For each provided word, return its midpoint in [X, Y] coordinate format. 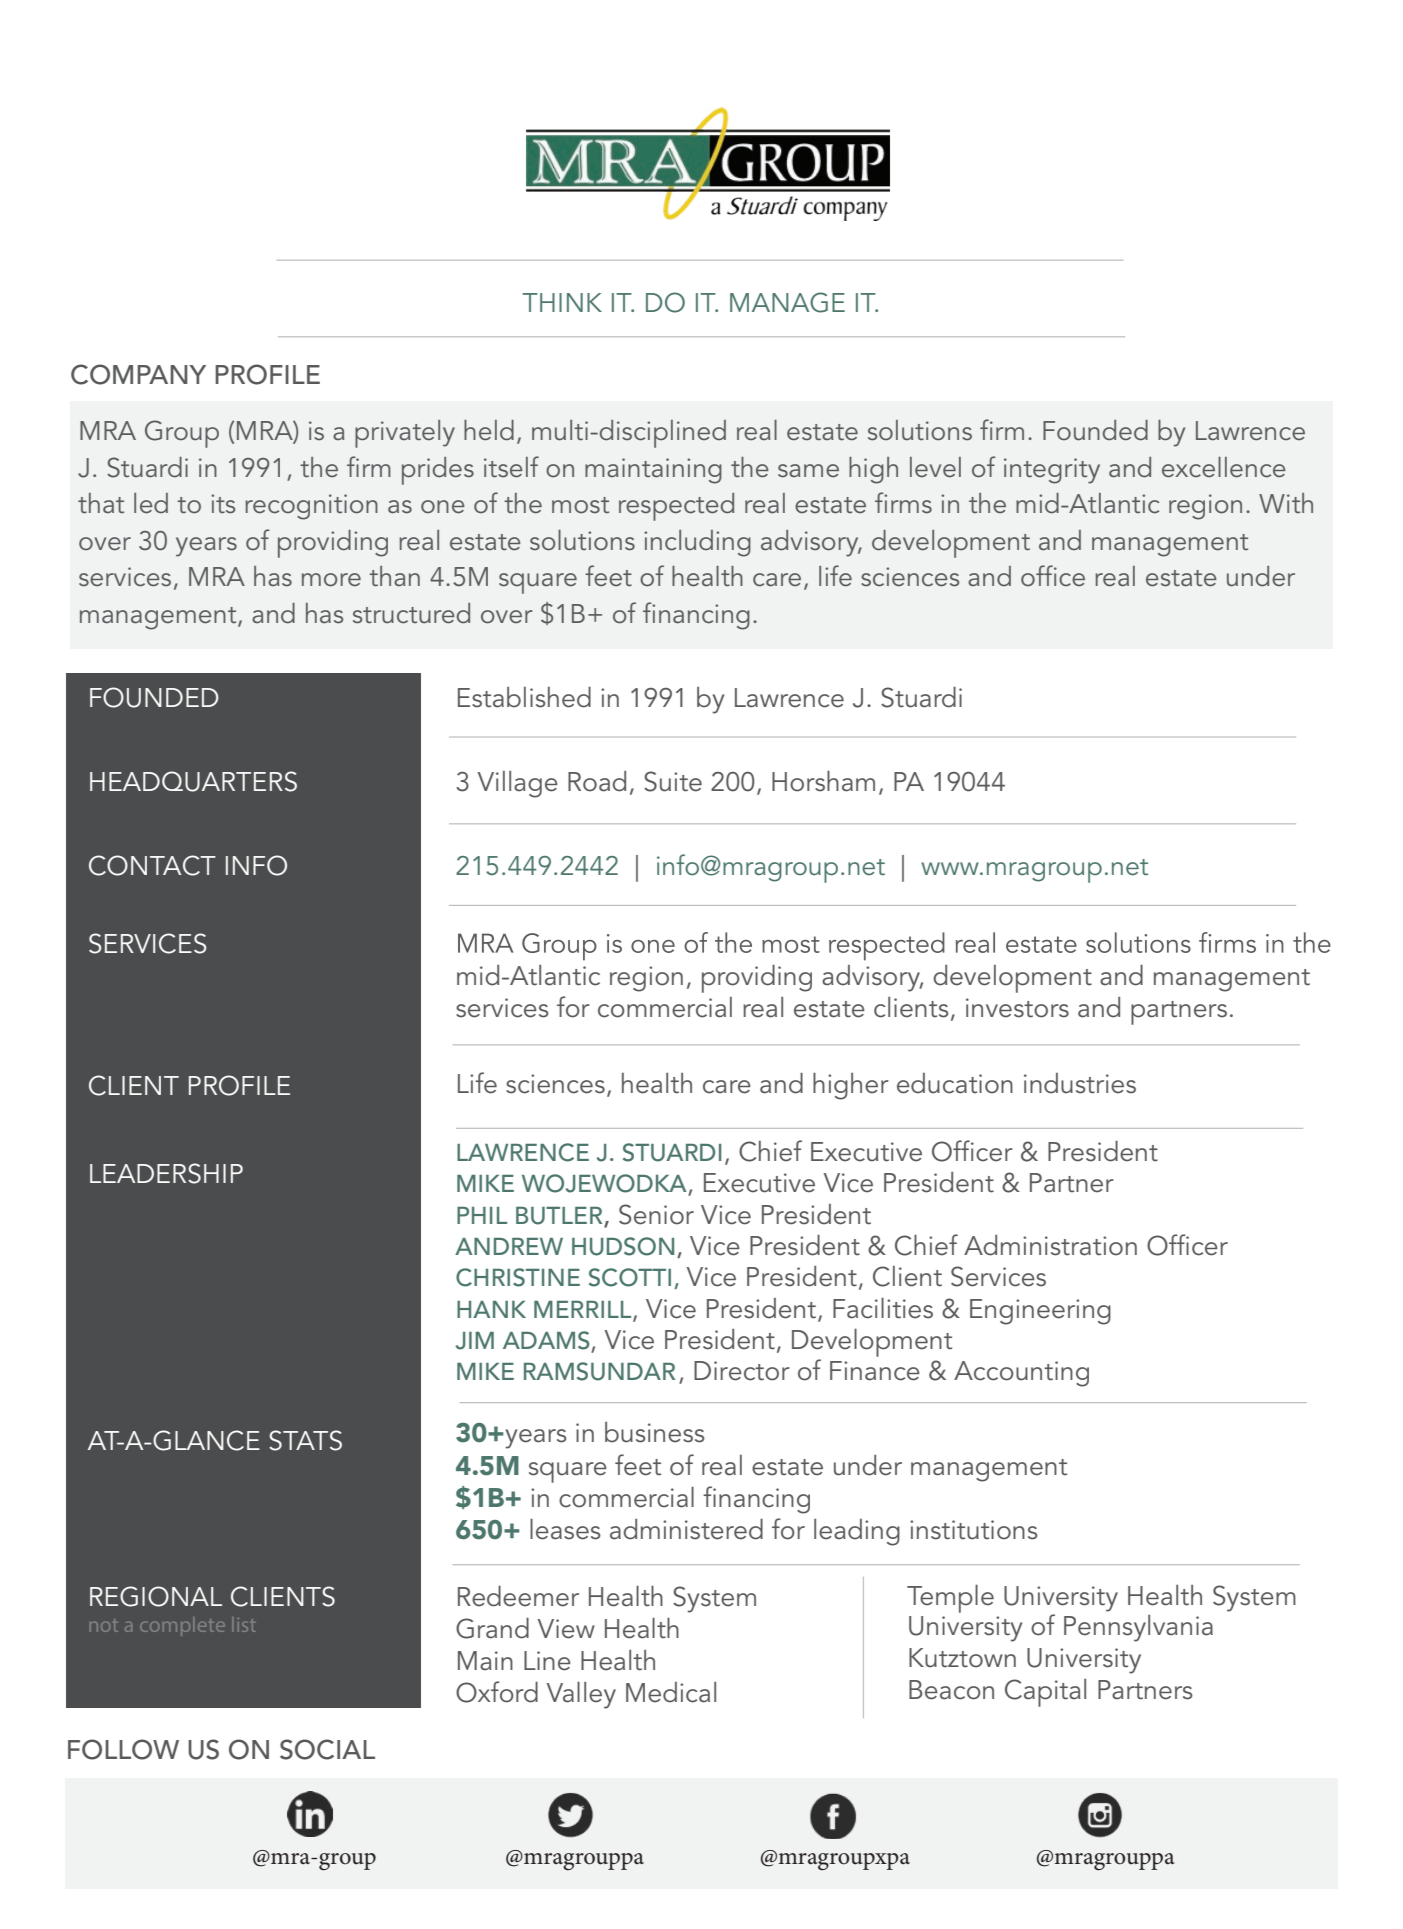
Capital [1045, 1693]
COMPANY [138, 374]
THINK [562, 302]
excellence [1224, 467]
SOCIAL [327, 1749]
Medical [671, 1692]
